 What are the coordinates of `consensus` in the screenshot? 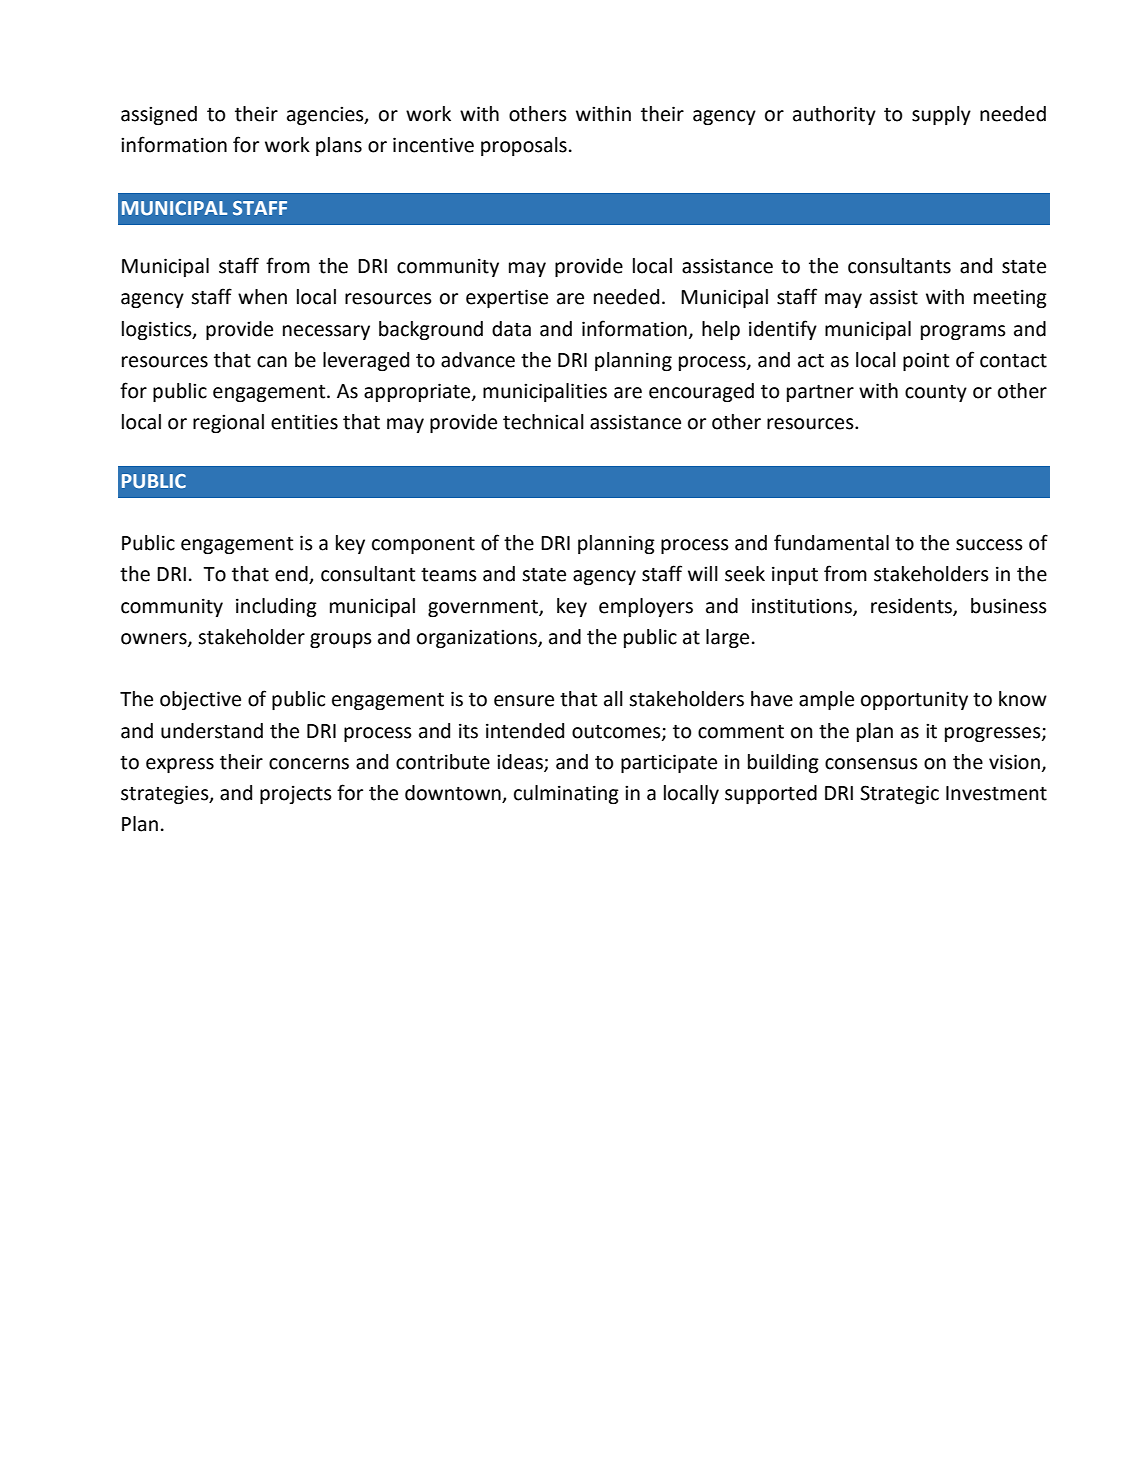 It's located at (871, 764).
